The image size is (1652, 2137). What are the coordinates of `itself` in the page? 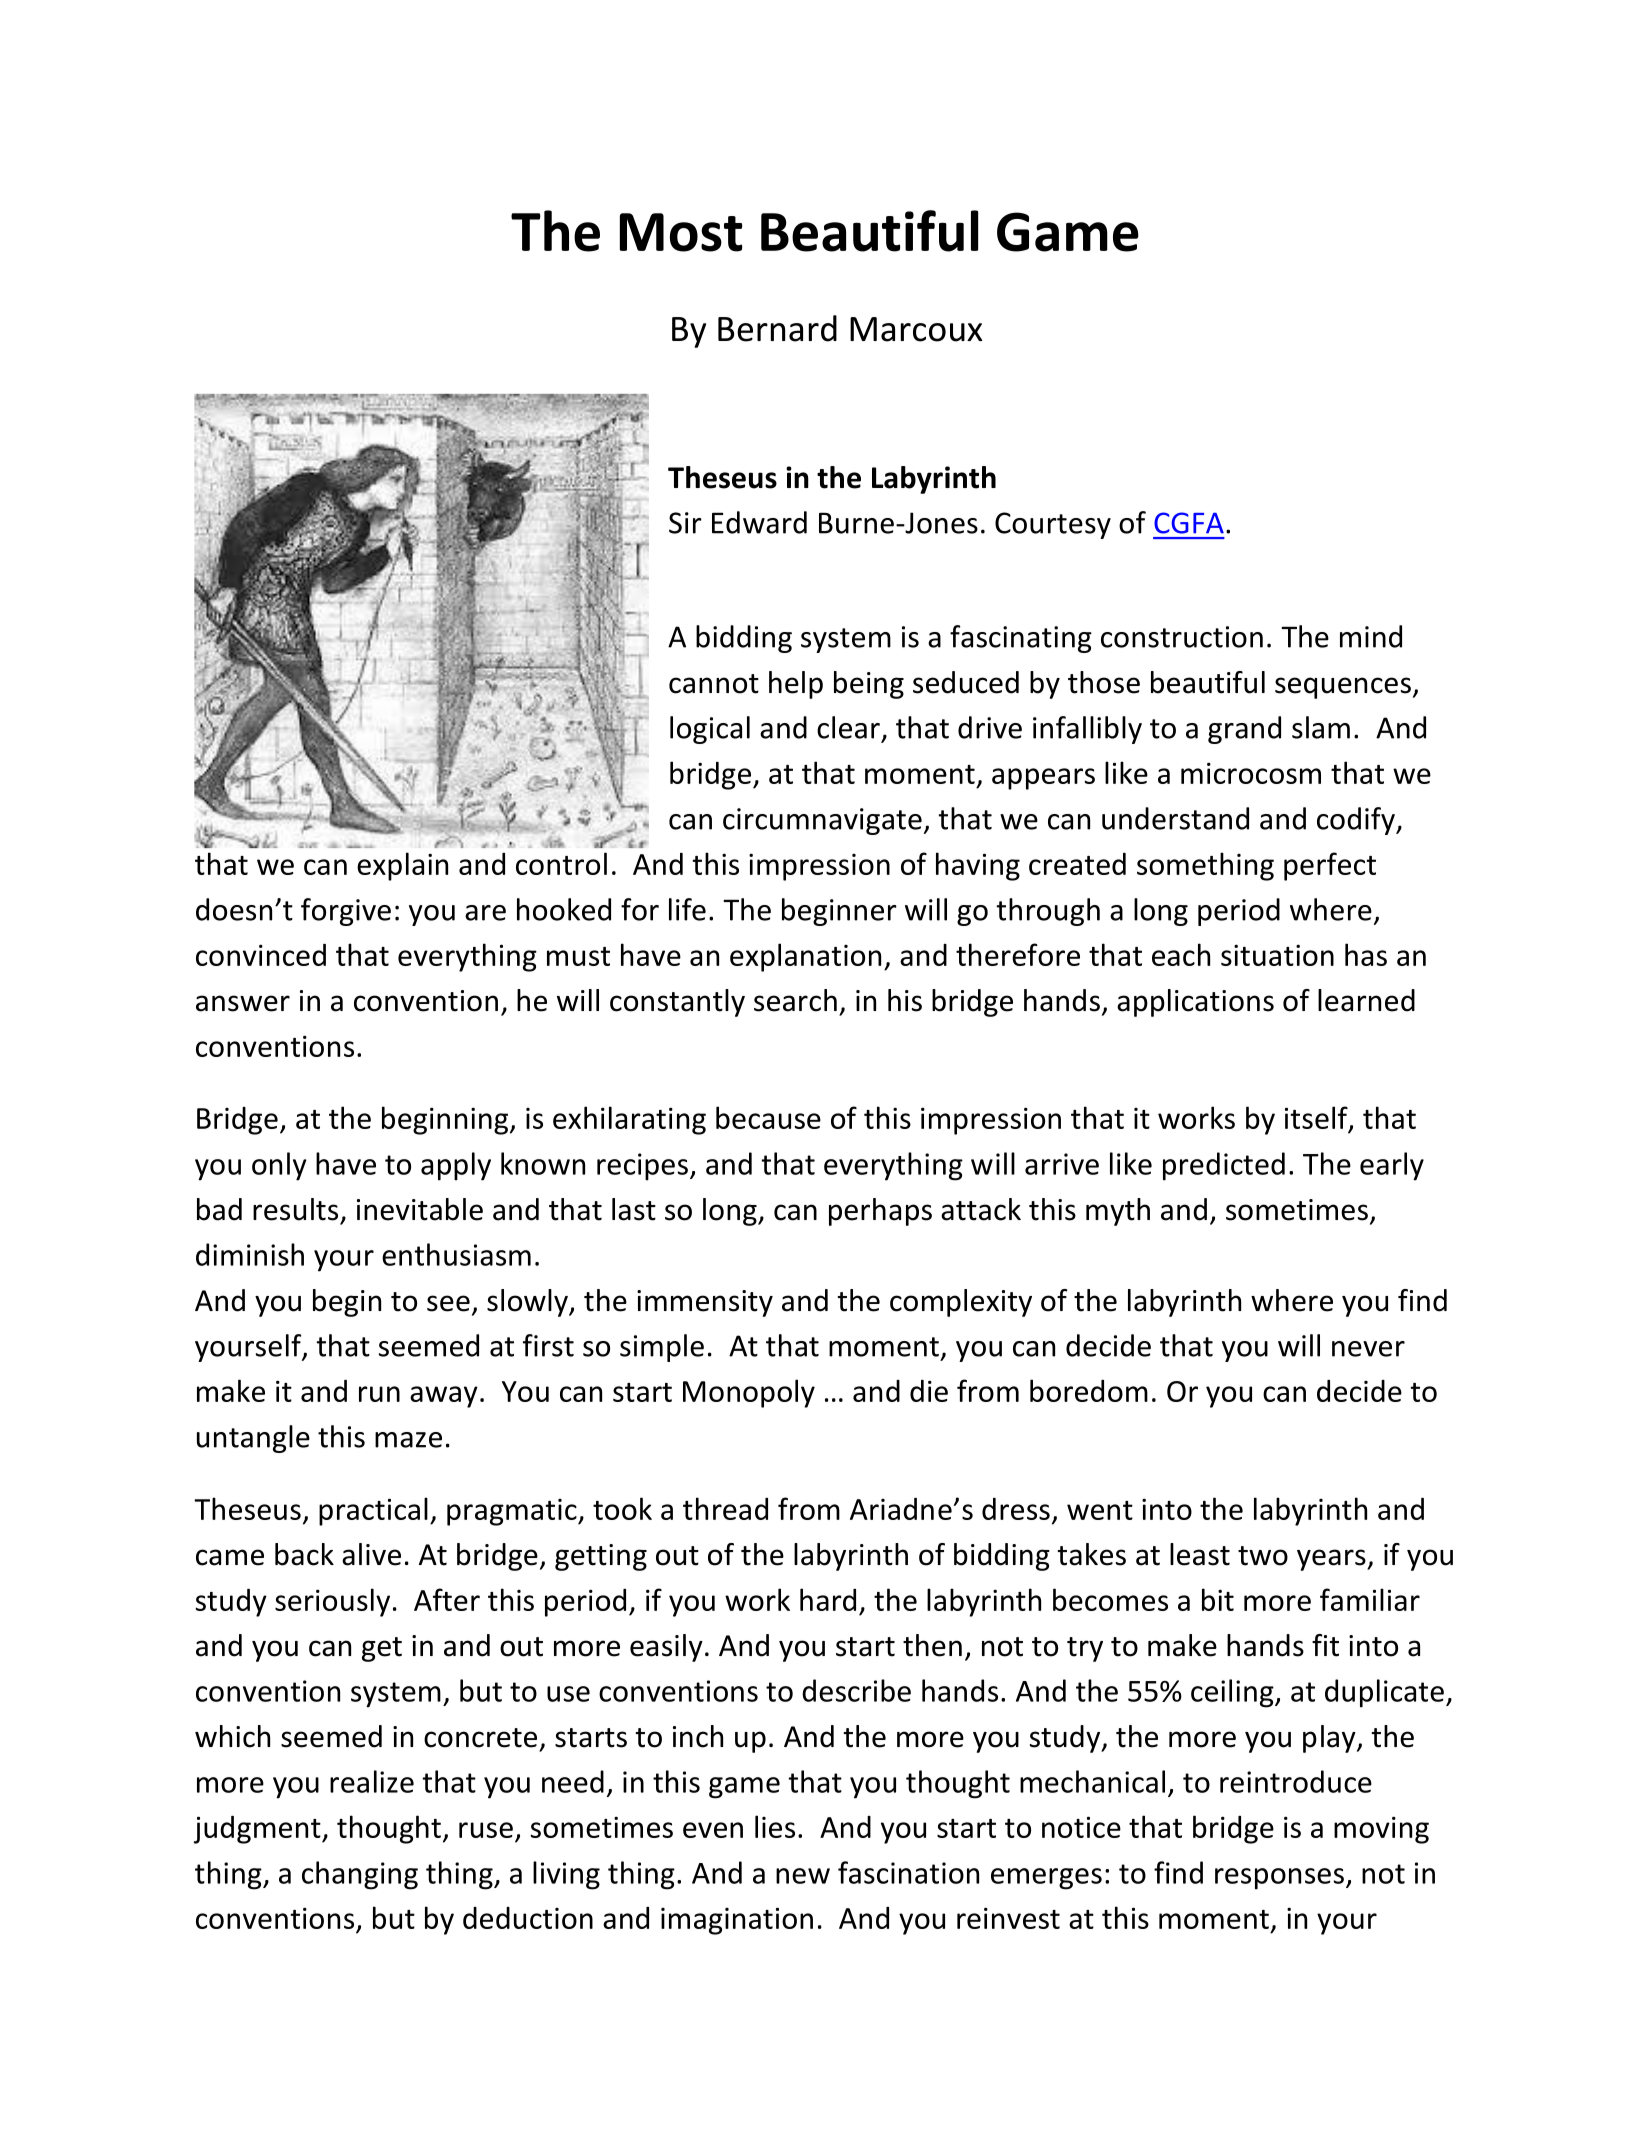 It's located at (1317, 1119).
